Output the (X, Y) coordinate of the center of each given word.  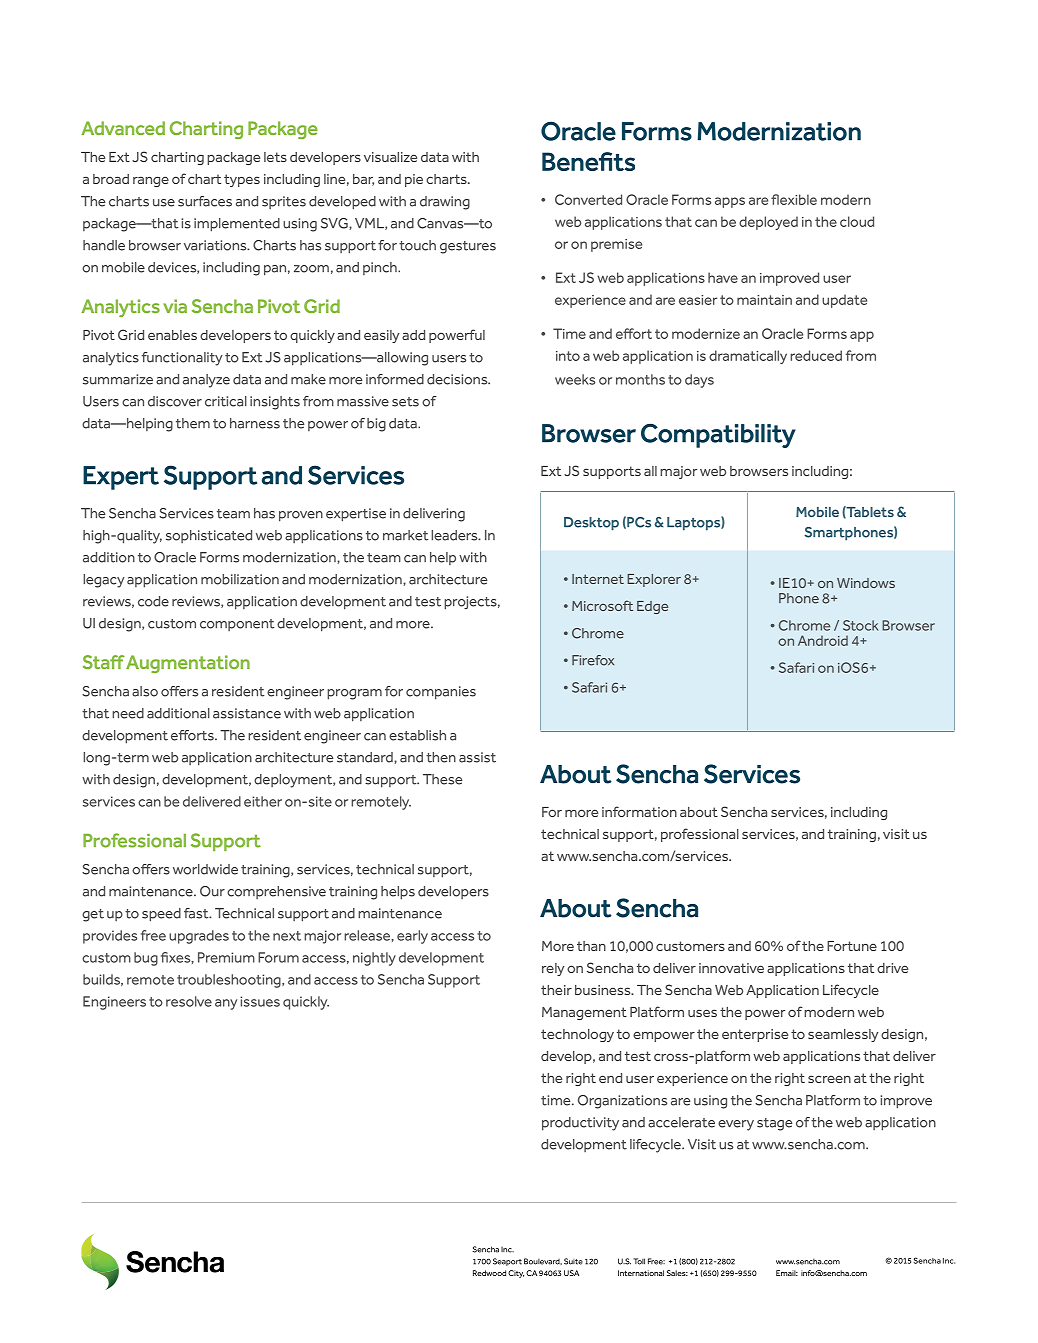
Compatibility (718, 435)
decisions (458, 379)
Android (823, 640)
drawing (445, 203)
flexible (794, 199)
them (193, 423)
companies (441, 693)
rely (553, 969)
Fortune (852, 946)
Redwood (489, 1273)
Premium (226, 957)
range (151, 182)
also (145, 691)
